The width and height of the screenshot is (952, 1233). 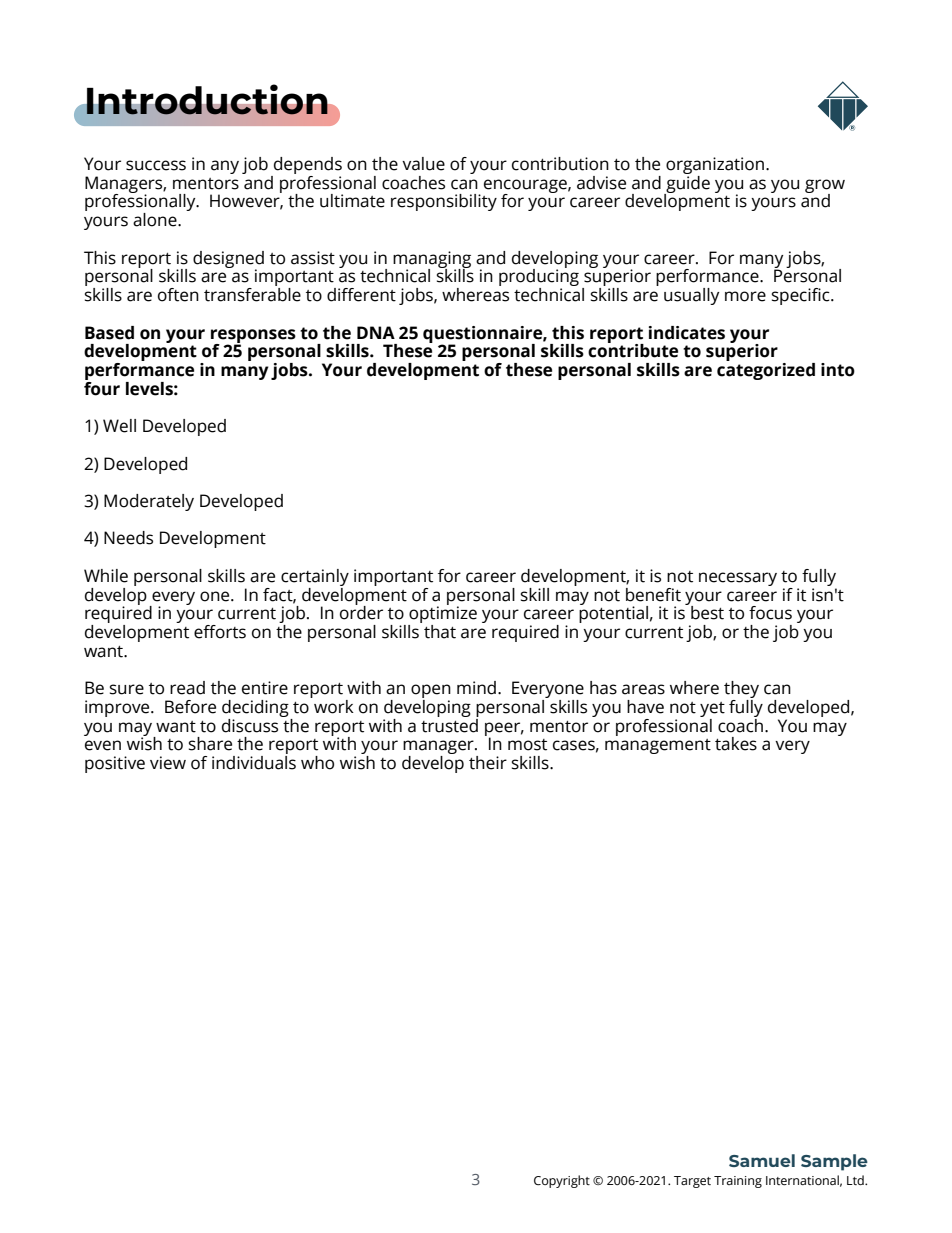 What do you see at coordinates (220, 632) in the screenshot?
I see `efforts` at bounding box center [220, 632].
